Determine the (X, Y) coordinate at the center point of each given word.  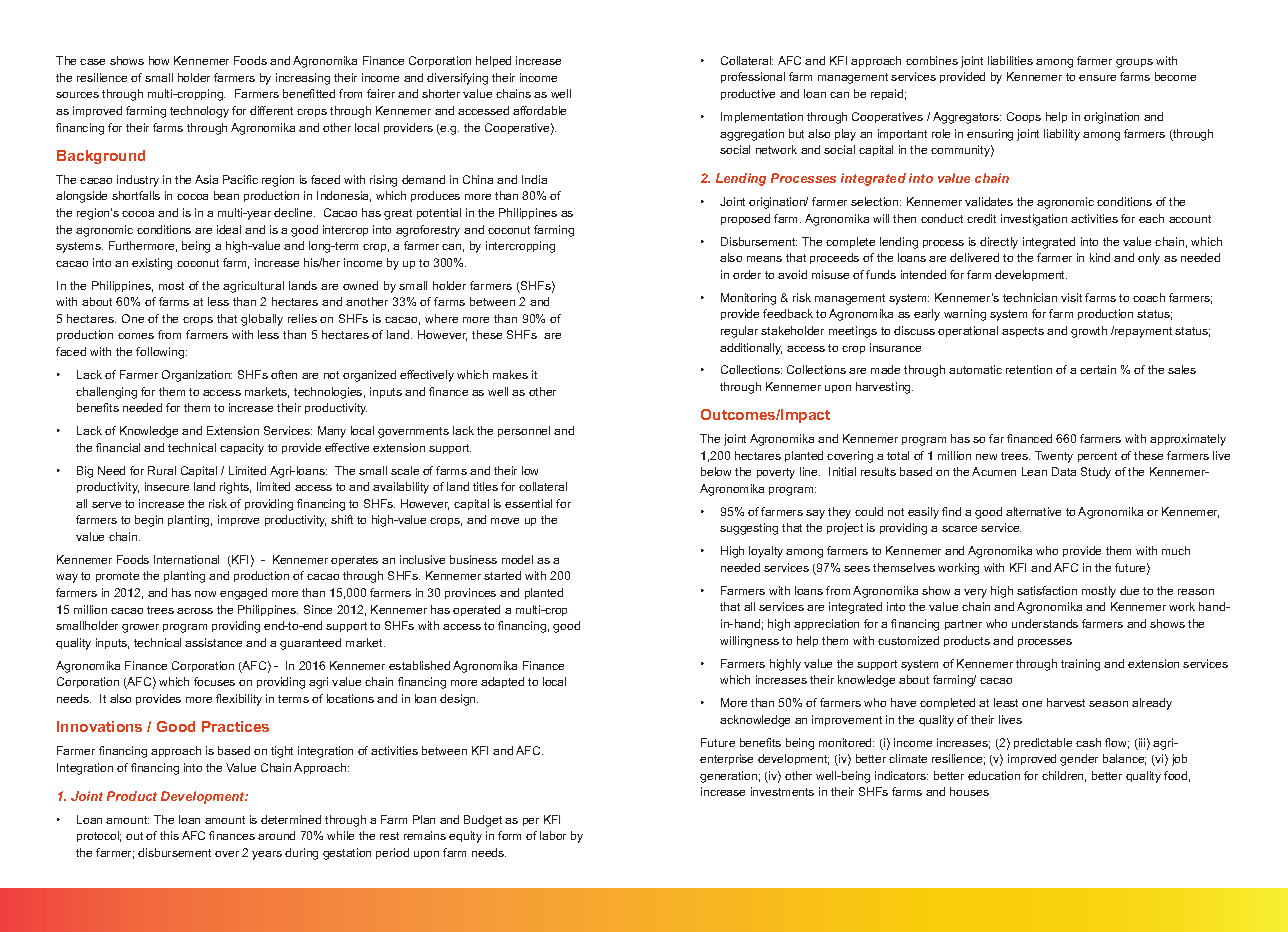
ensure (1097, 78)
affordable (539, 110)
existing (152, 264)
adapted (502, 682)
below (716, 471)
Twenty (1054, 457)
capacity (242, 449)
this (169, 835)
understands (1045, 623)
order (747, 274)
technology (199, 112)
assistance (213, 642)
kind (1100, 257)
